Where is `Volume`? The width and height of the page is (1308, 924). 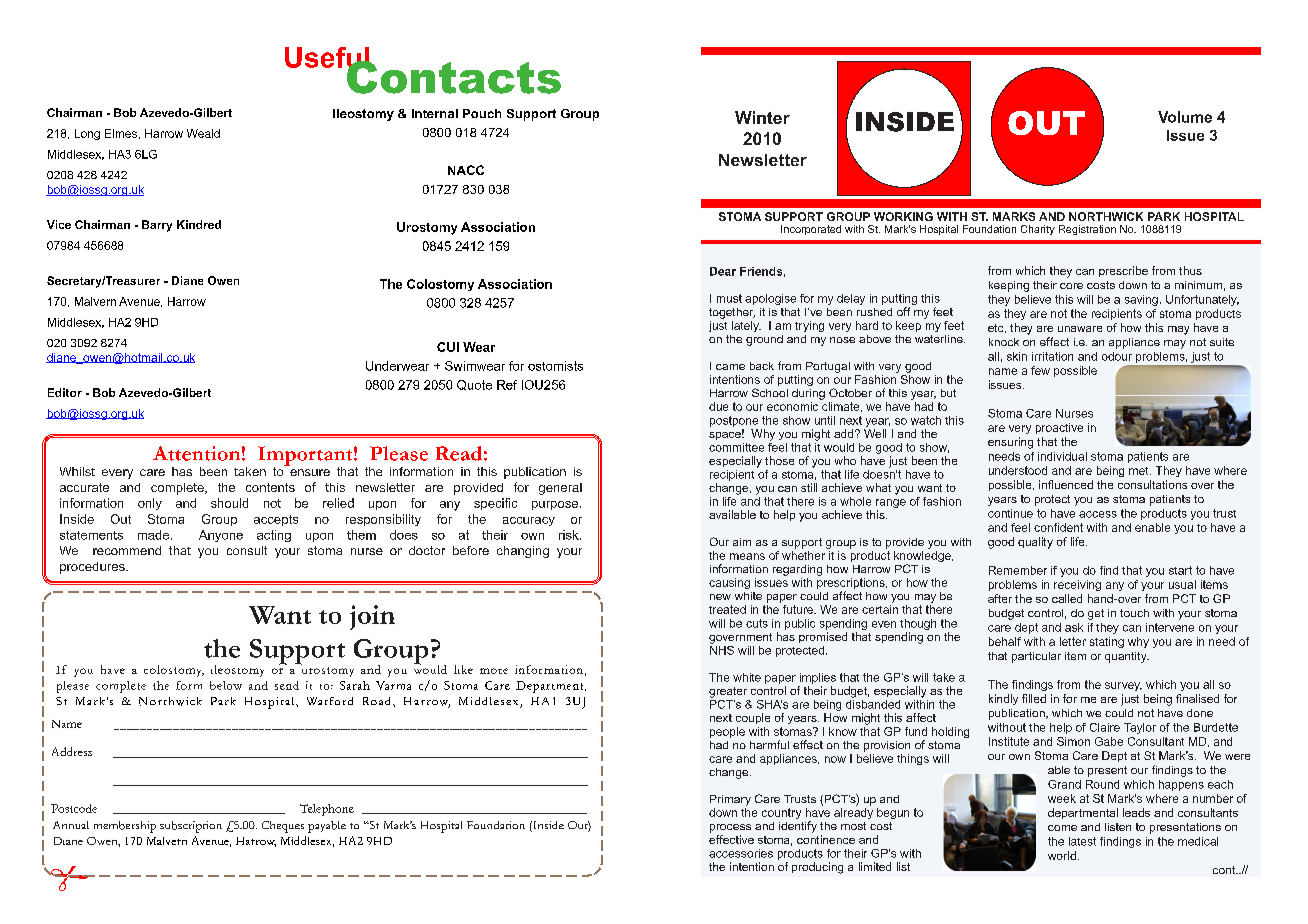
Volume is located at coordinates (1185, 117).
